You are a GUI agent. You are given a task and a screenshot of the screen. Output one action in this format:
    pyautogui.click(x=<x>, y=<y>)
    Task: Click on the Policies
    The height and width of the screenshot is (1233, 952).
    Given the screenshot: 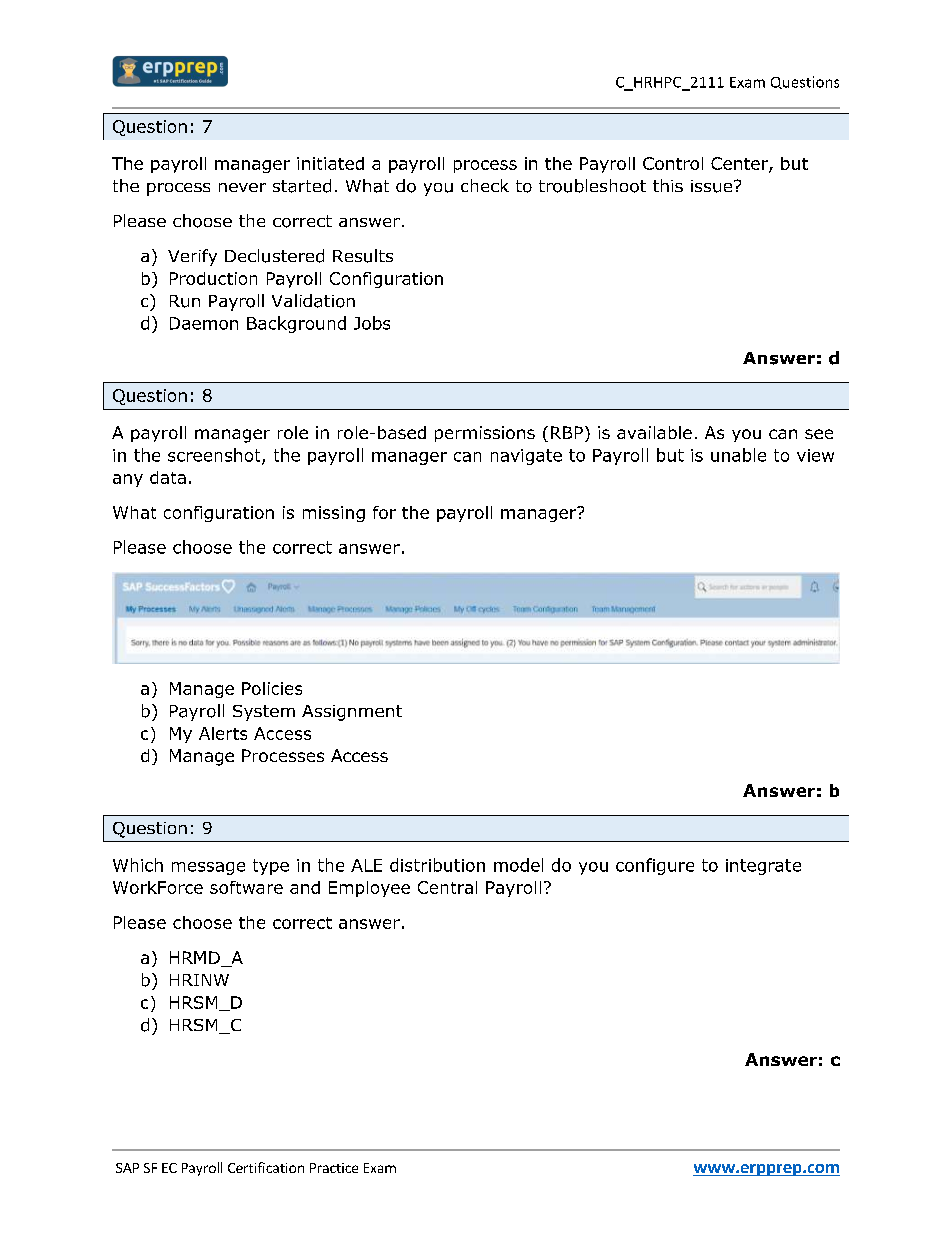 What is the action you would take?
    pyautogui.click(x=272, y=688)
